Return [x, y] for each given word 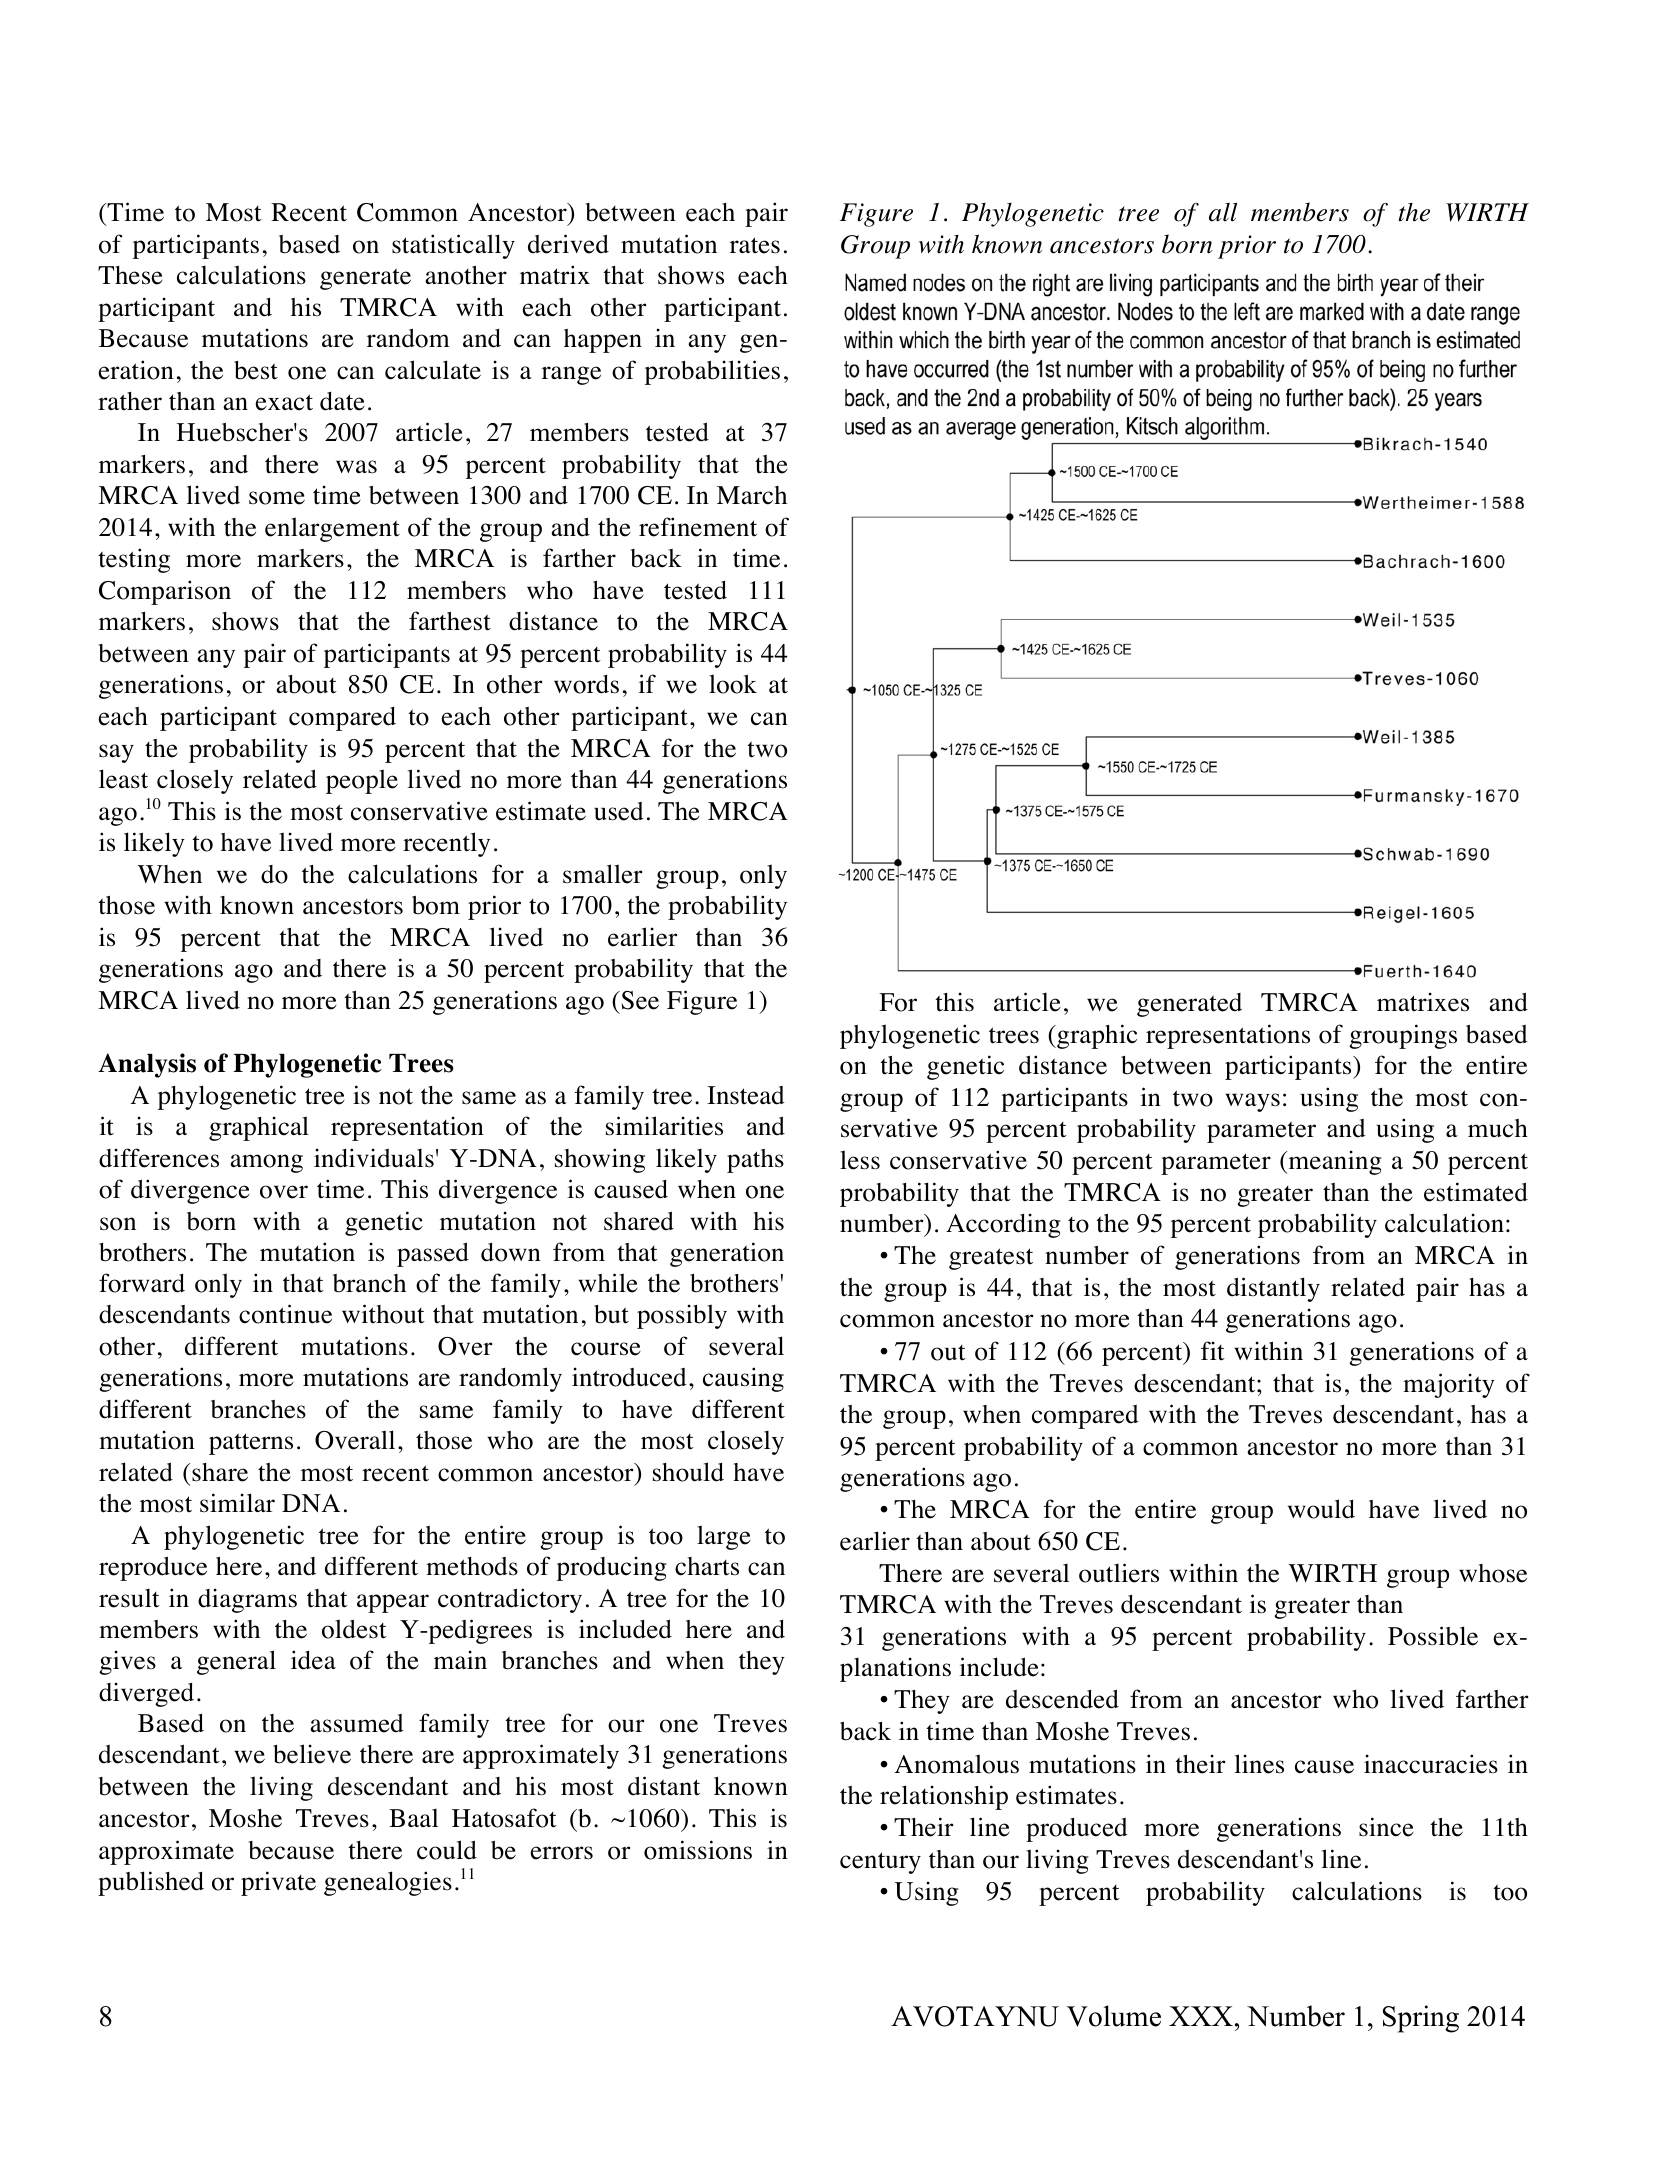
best [256, 370]
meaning [1334, 1162]
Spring [1421, 2019]
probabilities [712, 372]
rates [755, 245]
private [278, 1883]
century [880, 1863]
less [860, 1160]
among [266, 1163]
